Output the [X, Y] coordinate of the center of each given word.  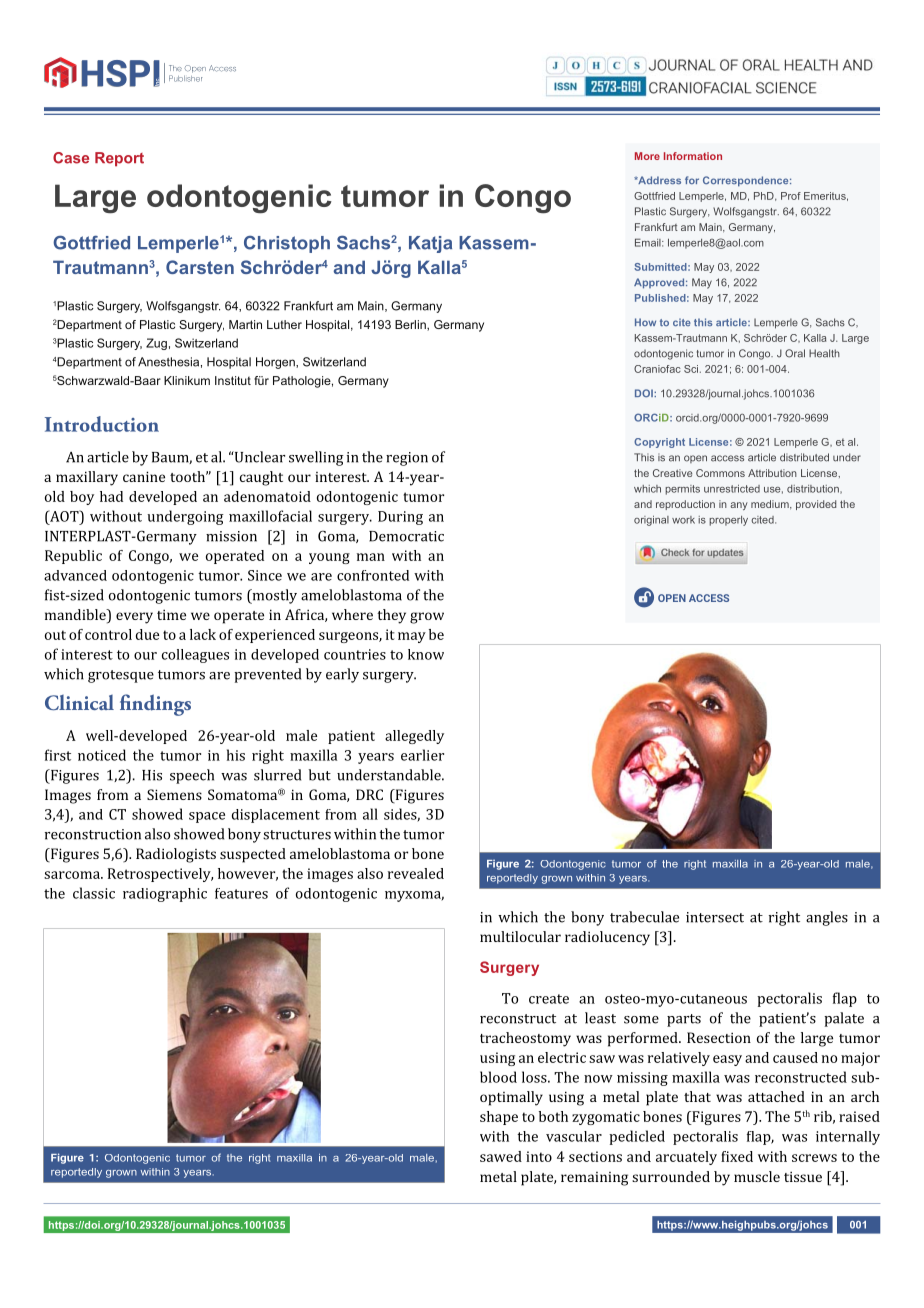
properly [728, 521]
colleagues [195, 656]
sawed [501, 1156]
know [426, 654]
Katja [430, 244]
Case [71, 158]
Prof [791, 196]
